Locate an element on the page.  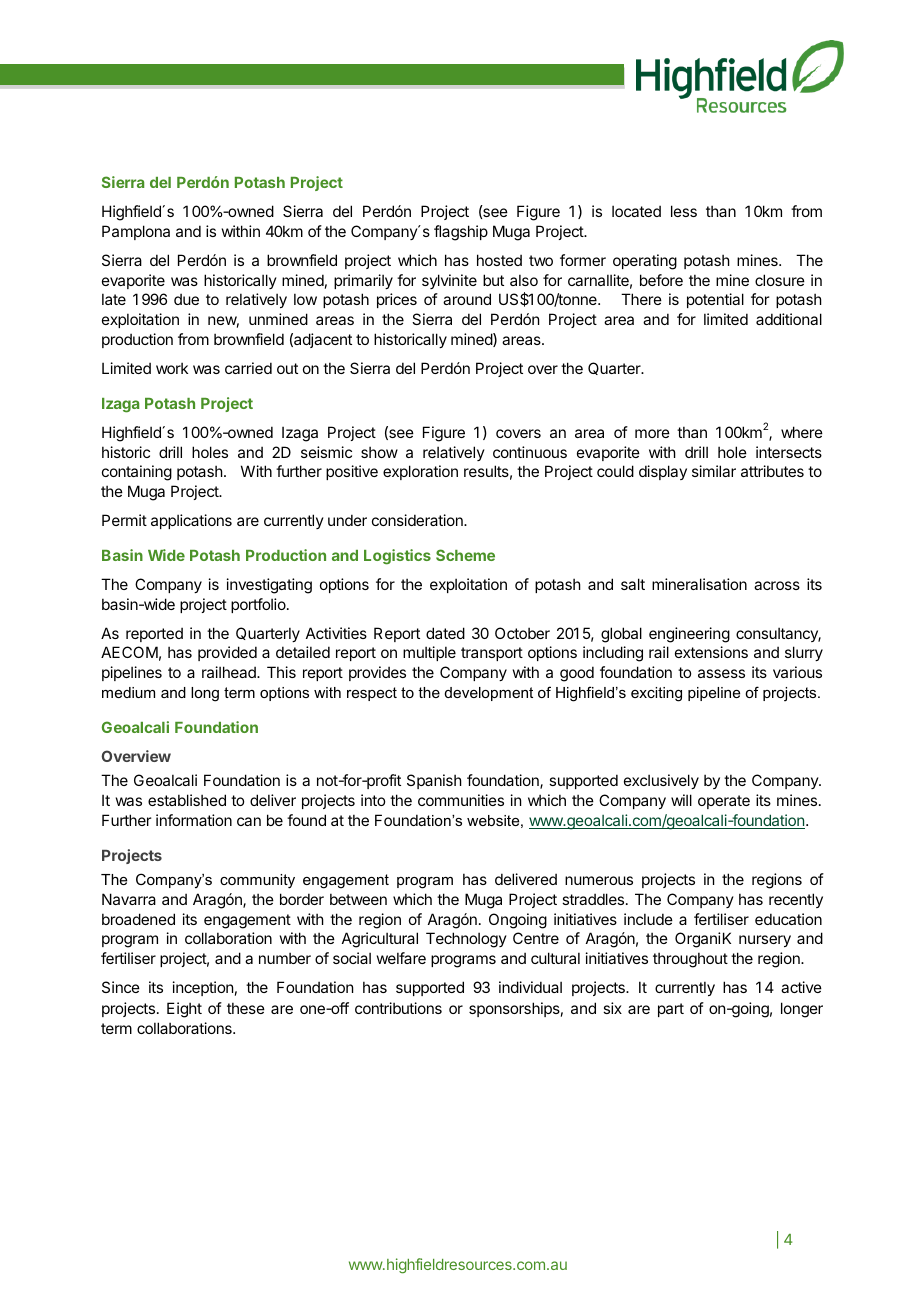
due is located at coordinates (186, 299).
